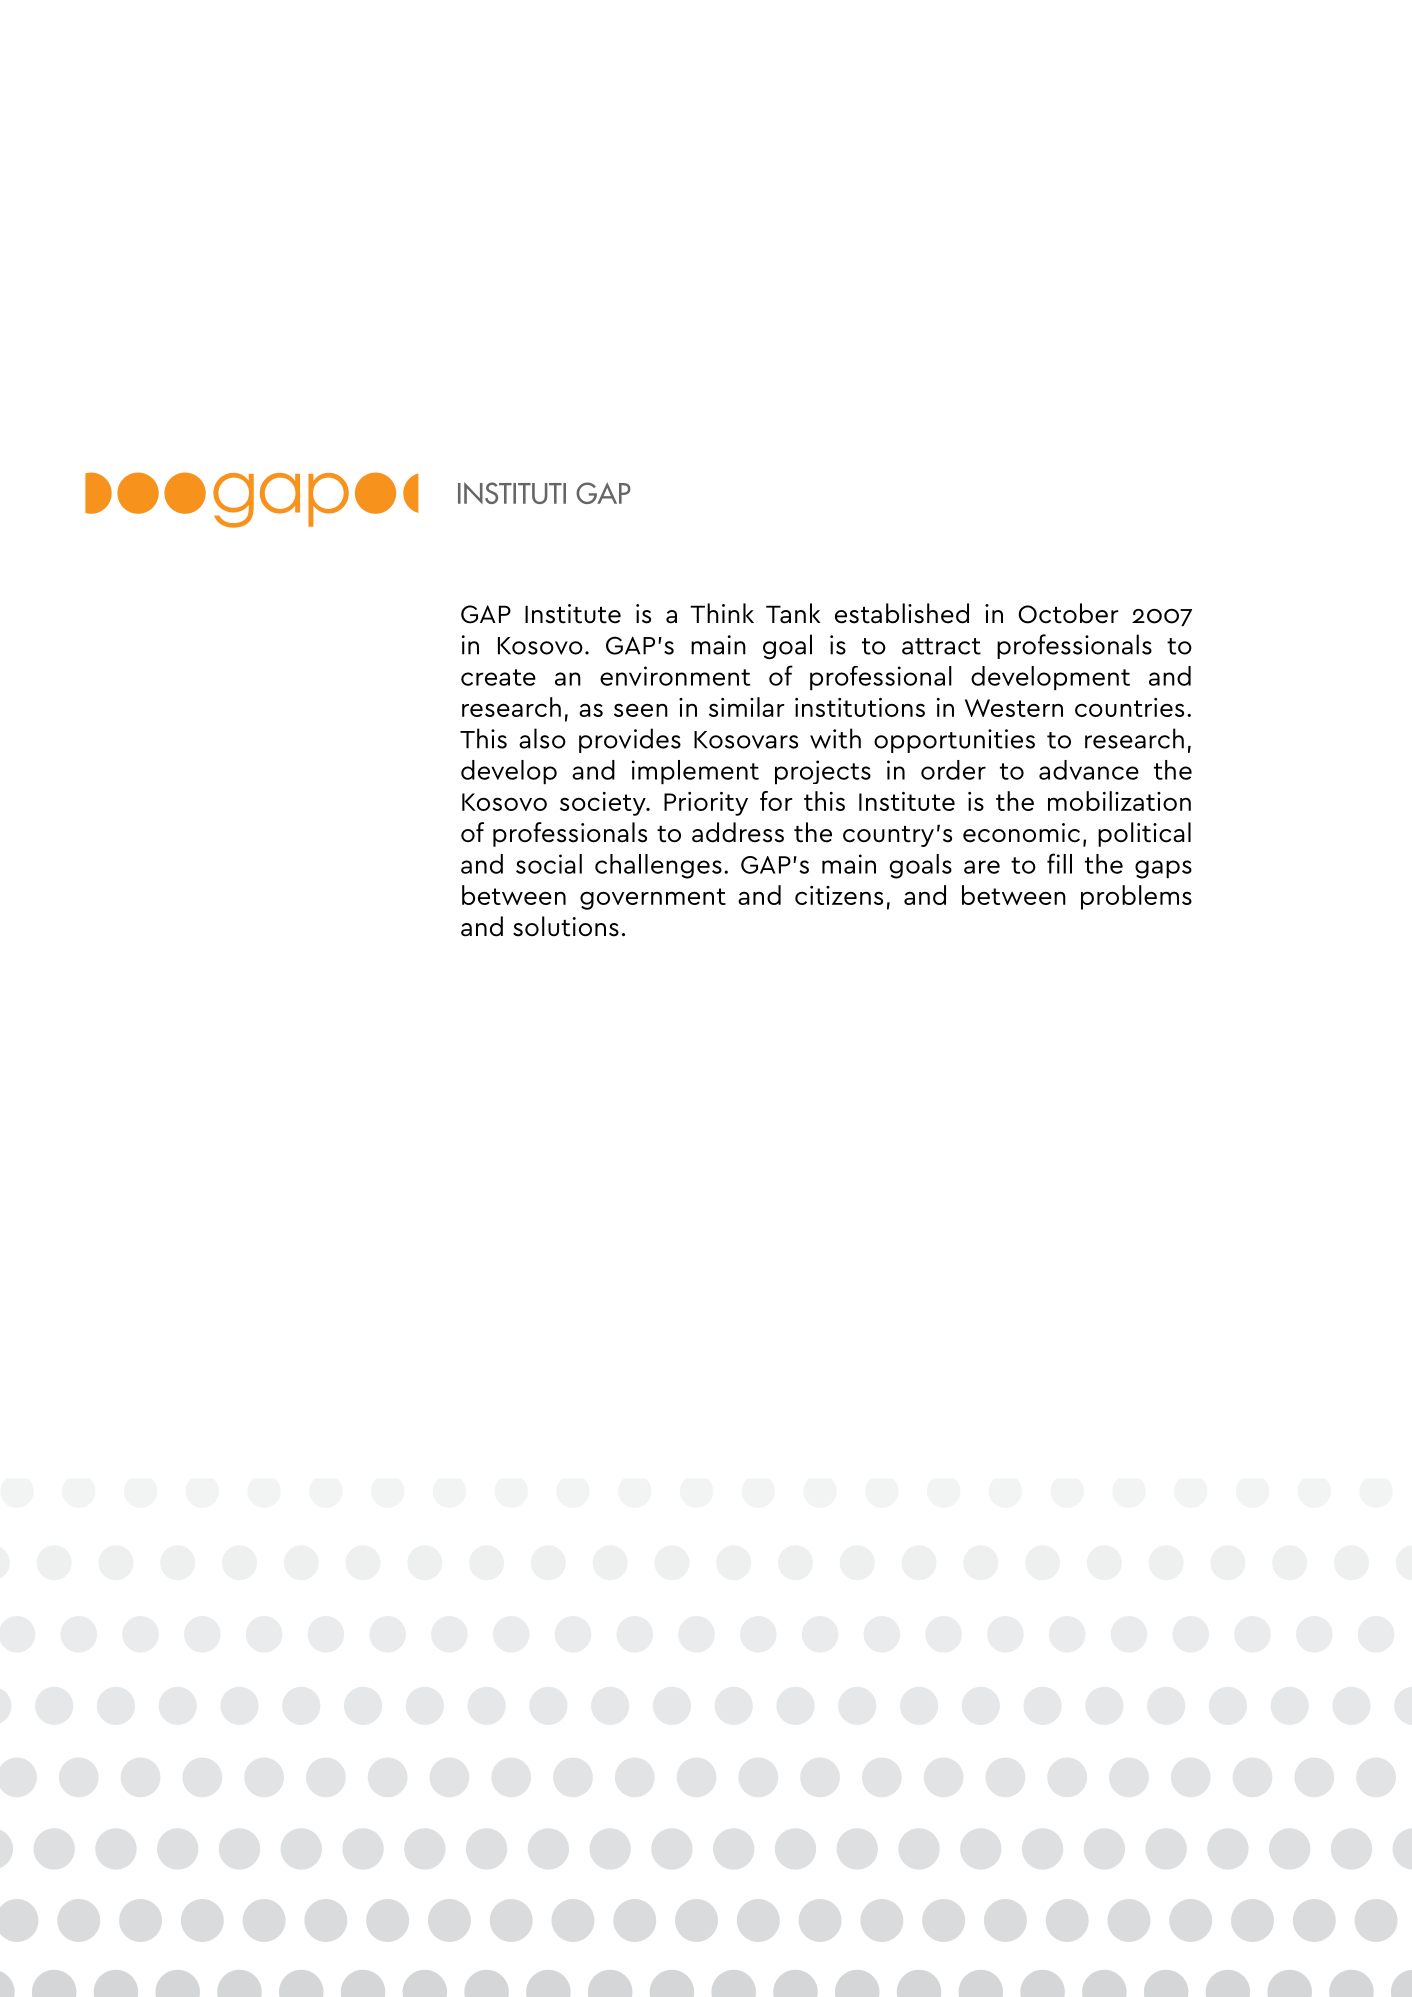 This screenshot has height=1997, width=1412. What do you see at coordinates (542, 738) in the screenshot?
I see `also` at bounding box center [542, 738].
